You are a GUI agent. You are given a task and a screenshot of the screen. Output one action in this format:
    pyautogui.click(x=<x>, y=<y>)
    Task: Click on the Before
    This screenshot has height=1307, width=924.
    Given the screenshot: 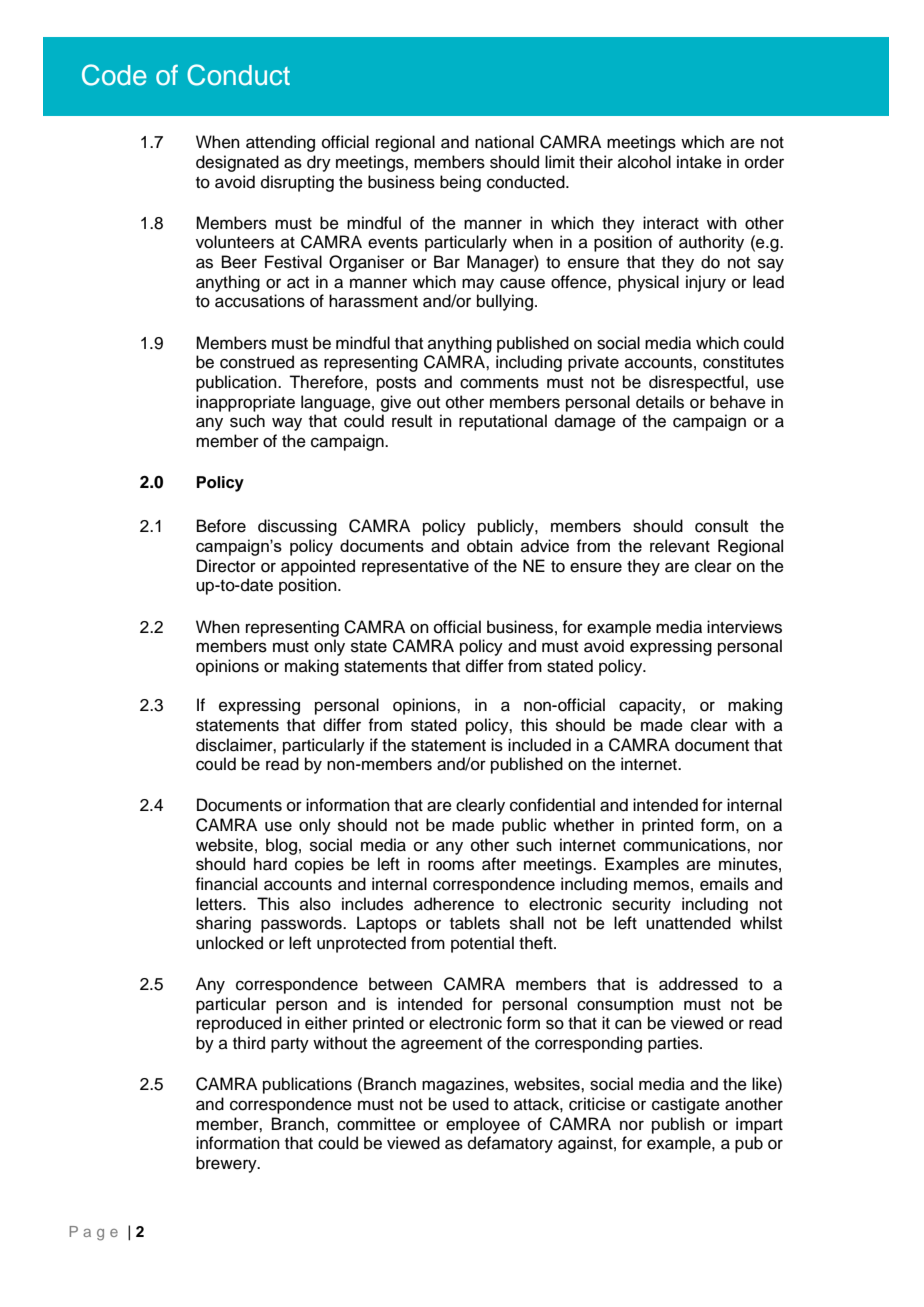 What is the action you would take?
    pyautogui.click(x=221, y=526)
